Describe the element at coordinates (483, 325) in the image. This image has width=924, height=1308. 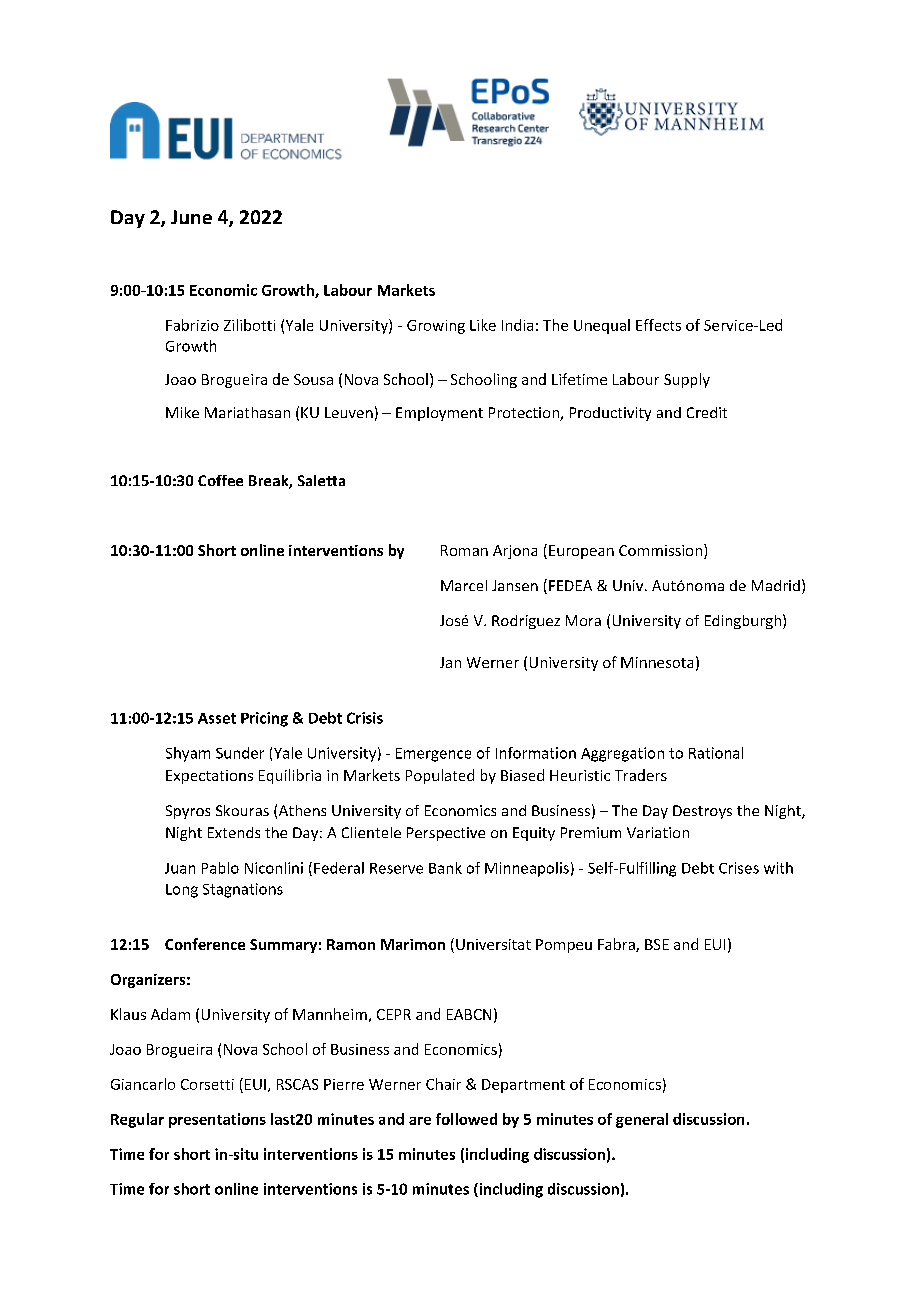
I see `Like` at that location.
